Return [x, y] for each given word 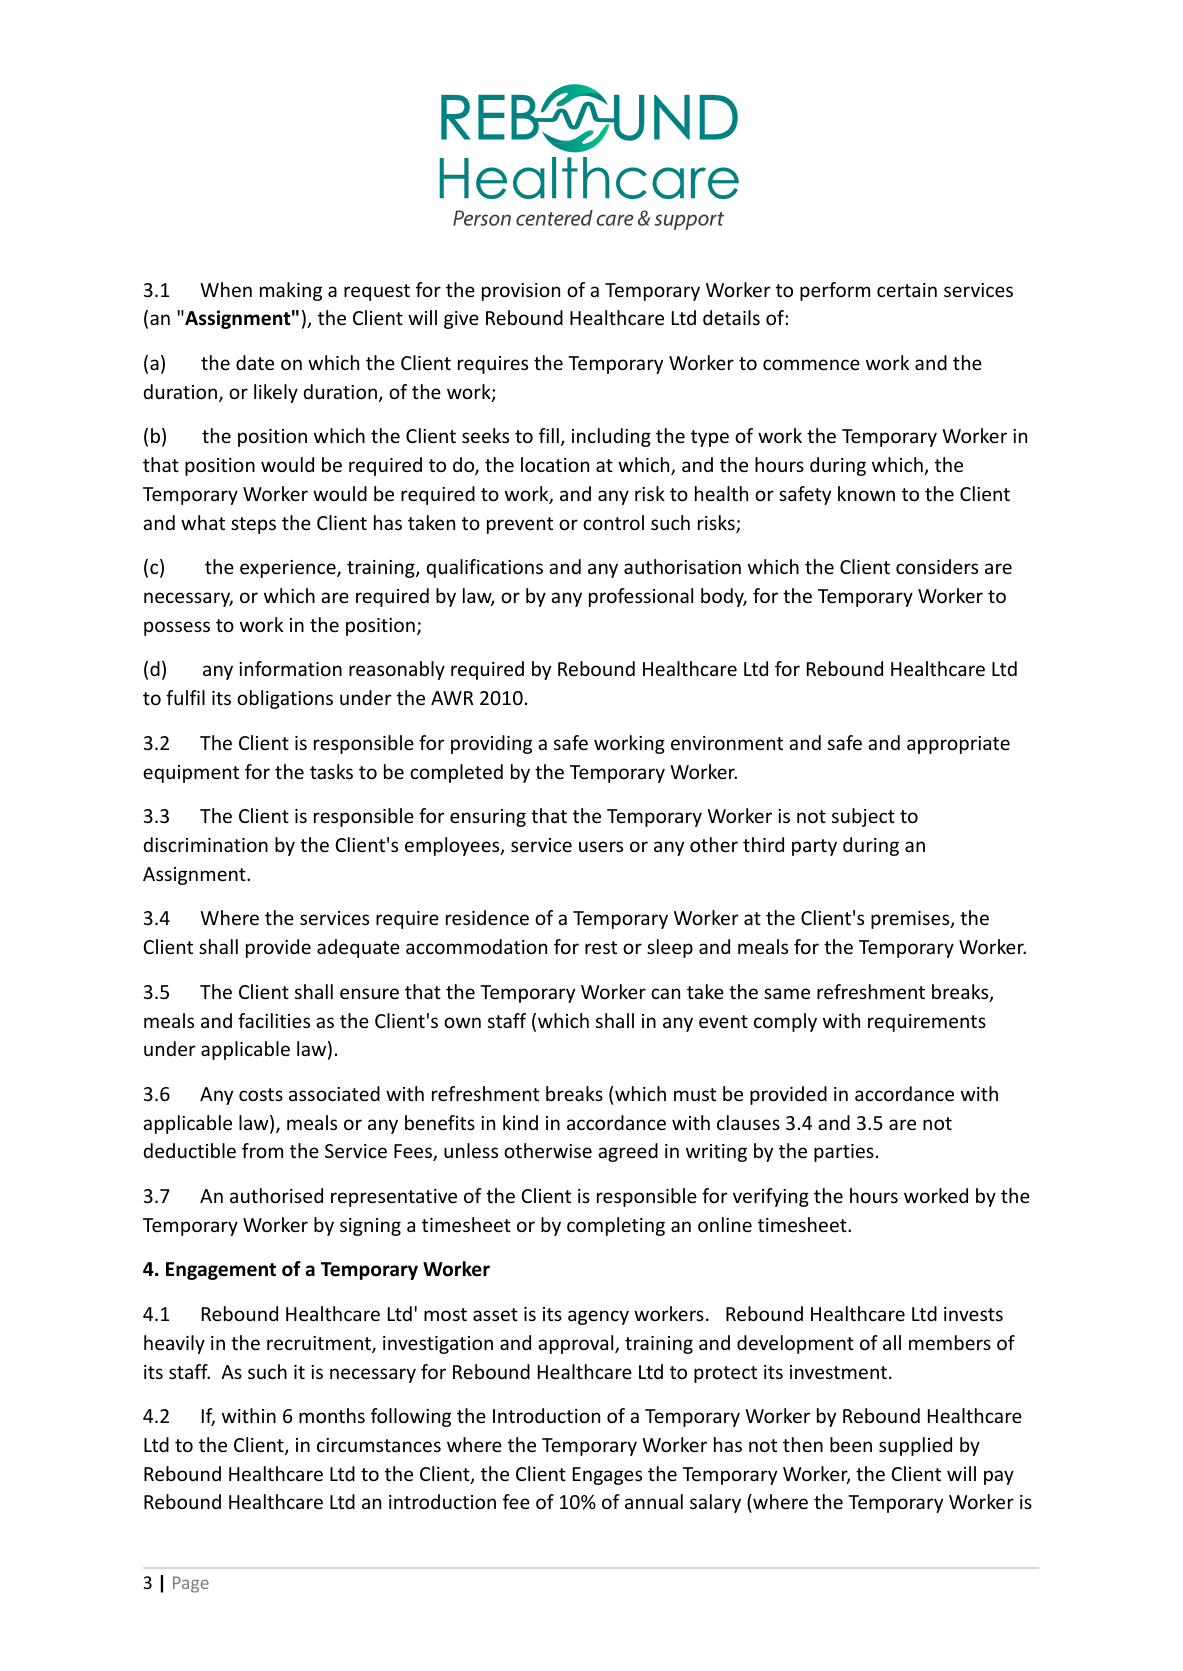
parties [844, 1153]
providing [491, 744]
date [255, 362]
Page [191, 1584]
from [262, 1150]
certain [907, 290]
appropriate [958, 745]
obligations [285, 699]
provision [521, 292]
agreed [628, 1152]
